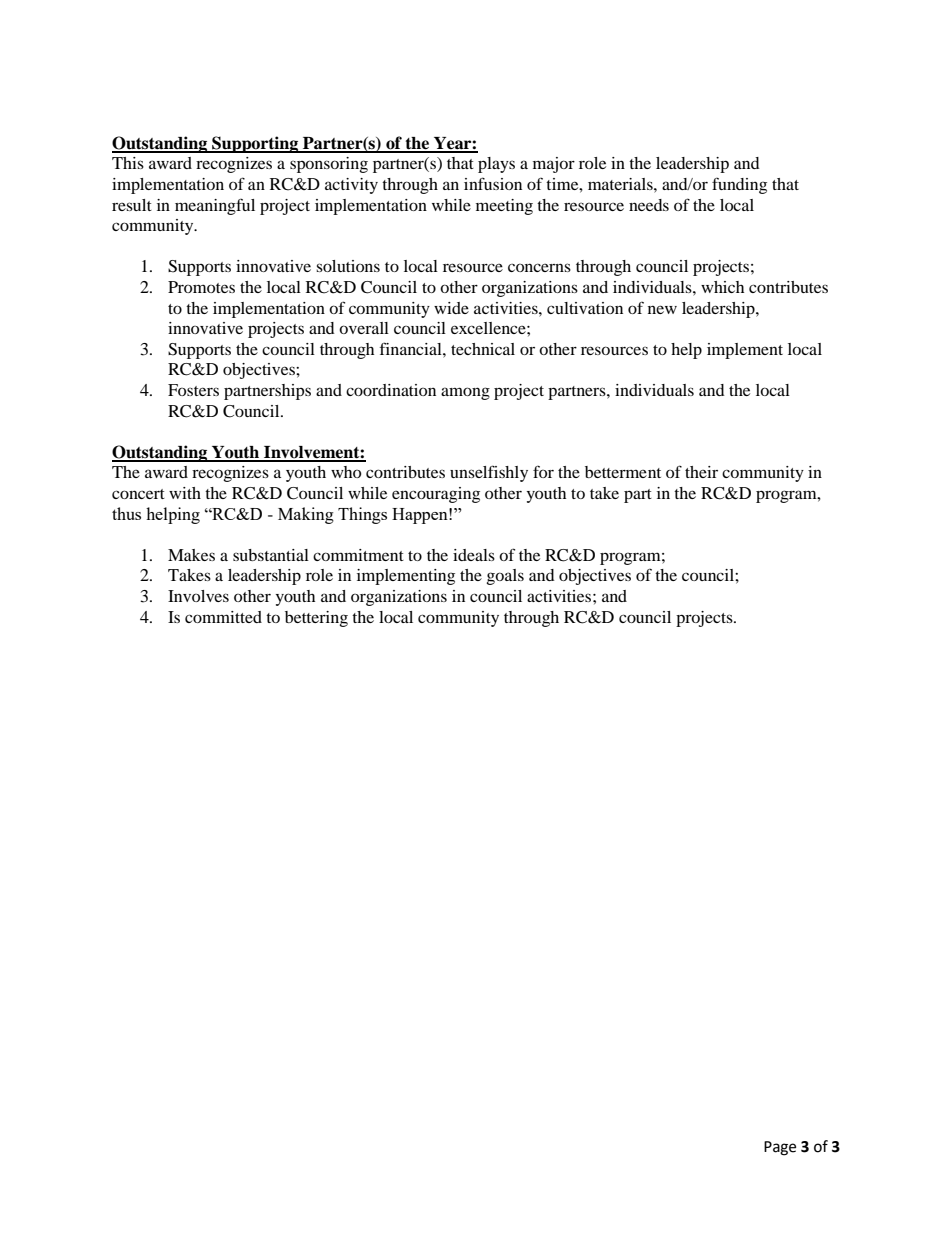 The width and height of the page is (952, 1233). What do you see at coordinates (780, 1148) in the page?
I see `Page` at bounding box center [780, 1148].
